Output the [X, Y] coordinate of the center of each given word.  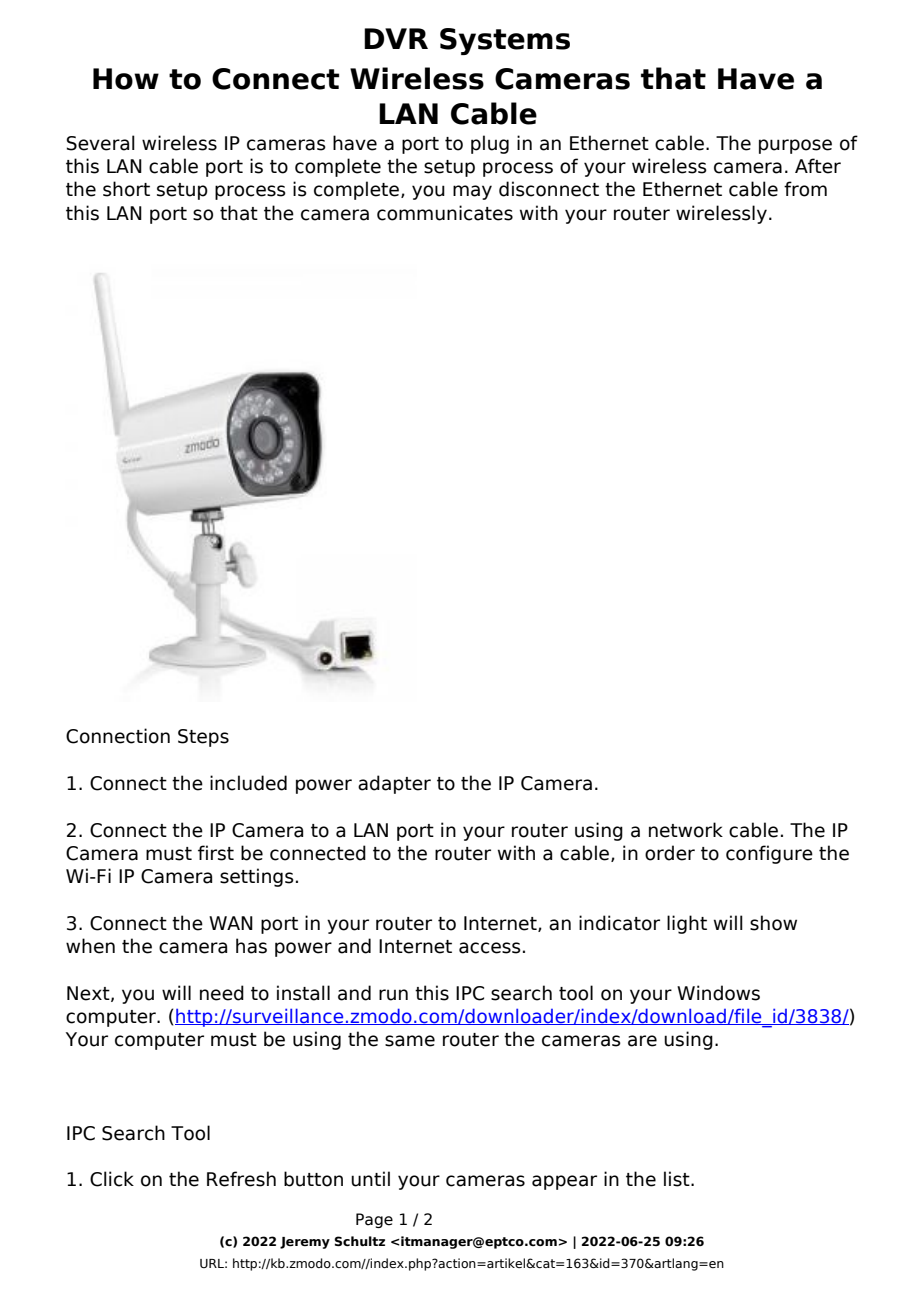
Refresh [241, 1179]
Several [101, 143]
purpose [795, 146]
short [126, 189]
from [805, 189]
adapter [394, 784]
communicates [445, 213]
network [686, 830]
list [678, 1179]
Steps [203, 738]
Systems [505, 41]
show [773, 923]
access [490, 948]
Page [374, 1220]
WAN [231, 923]
